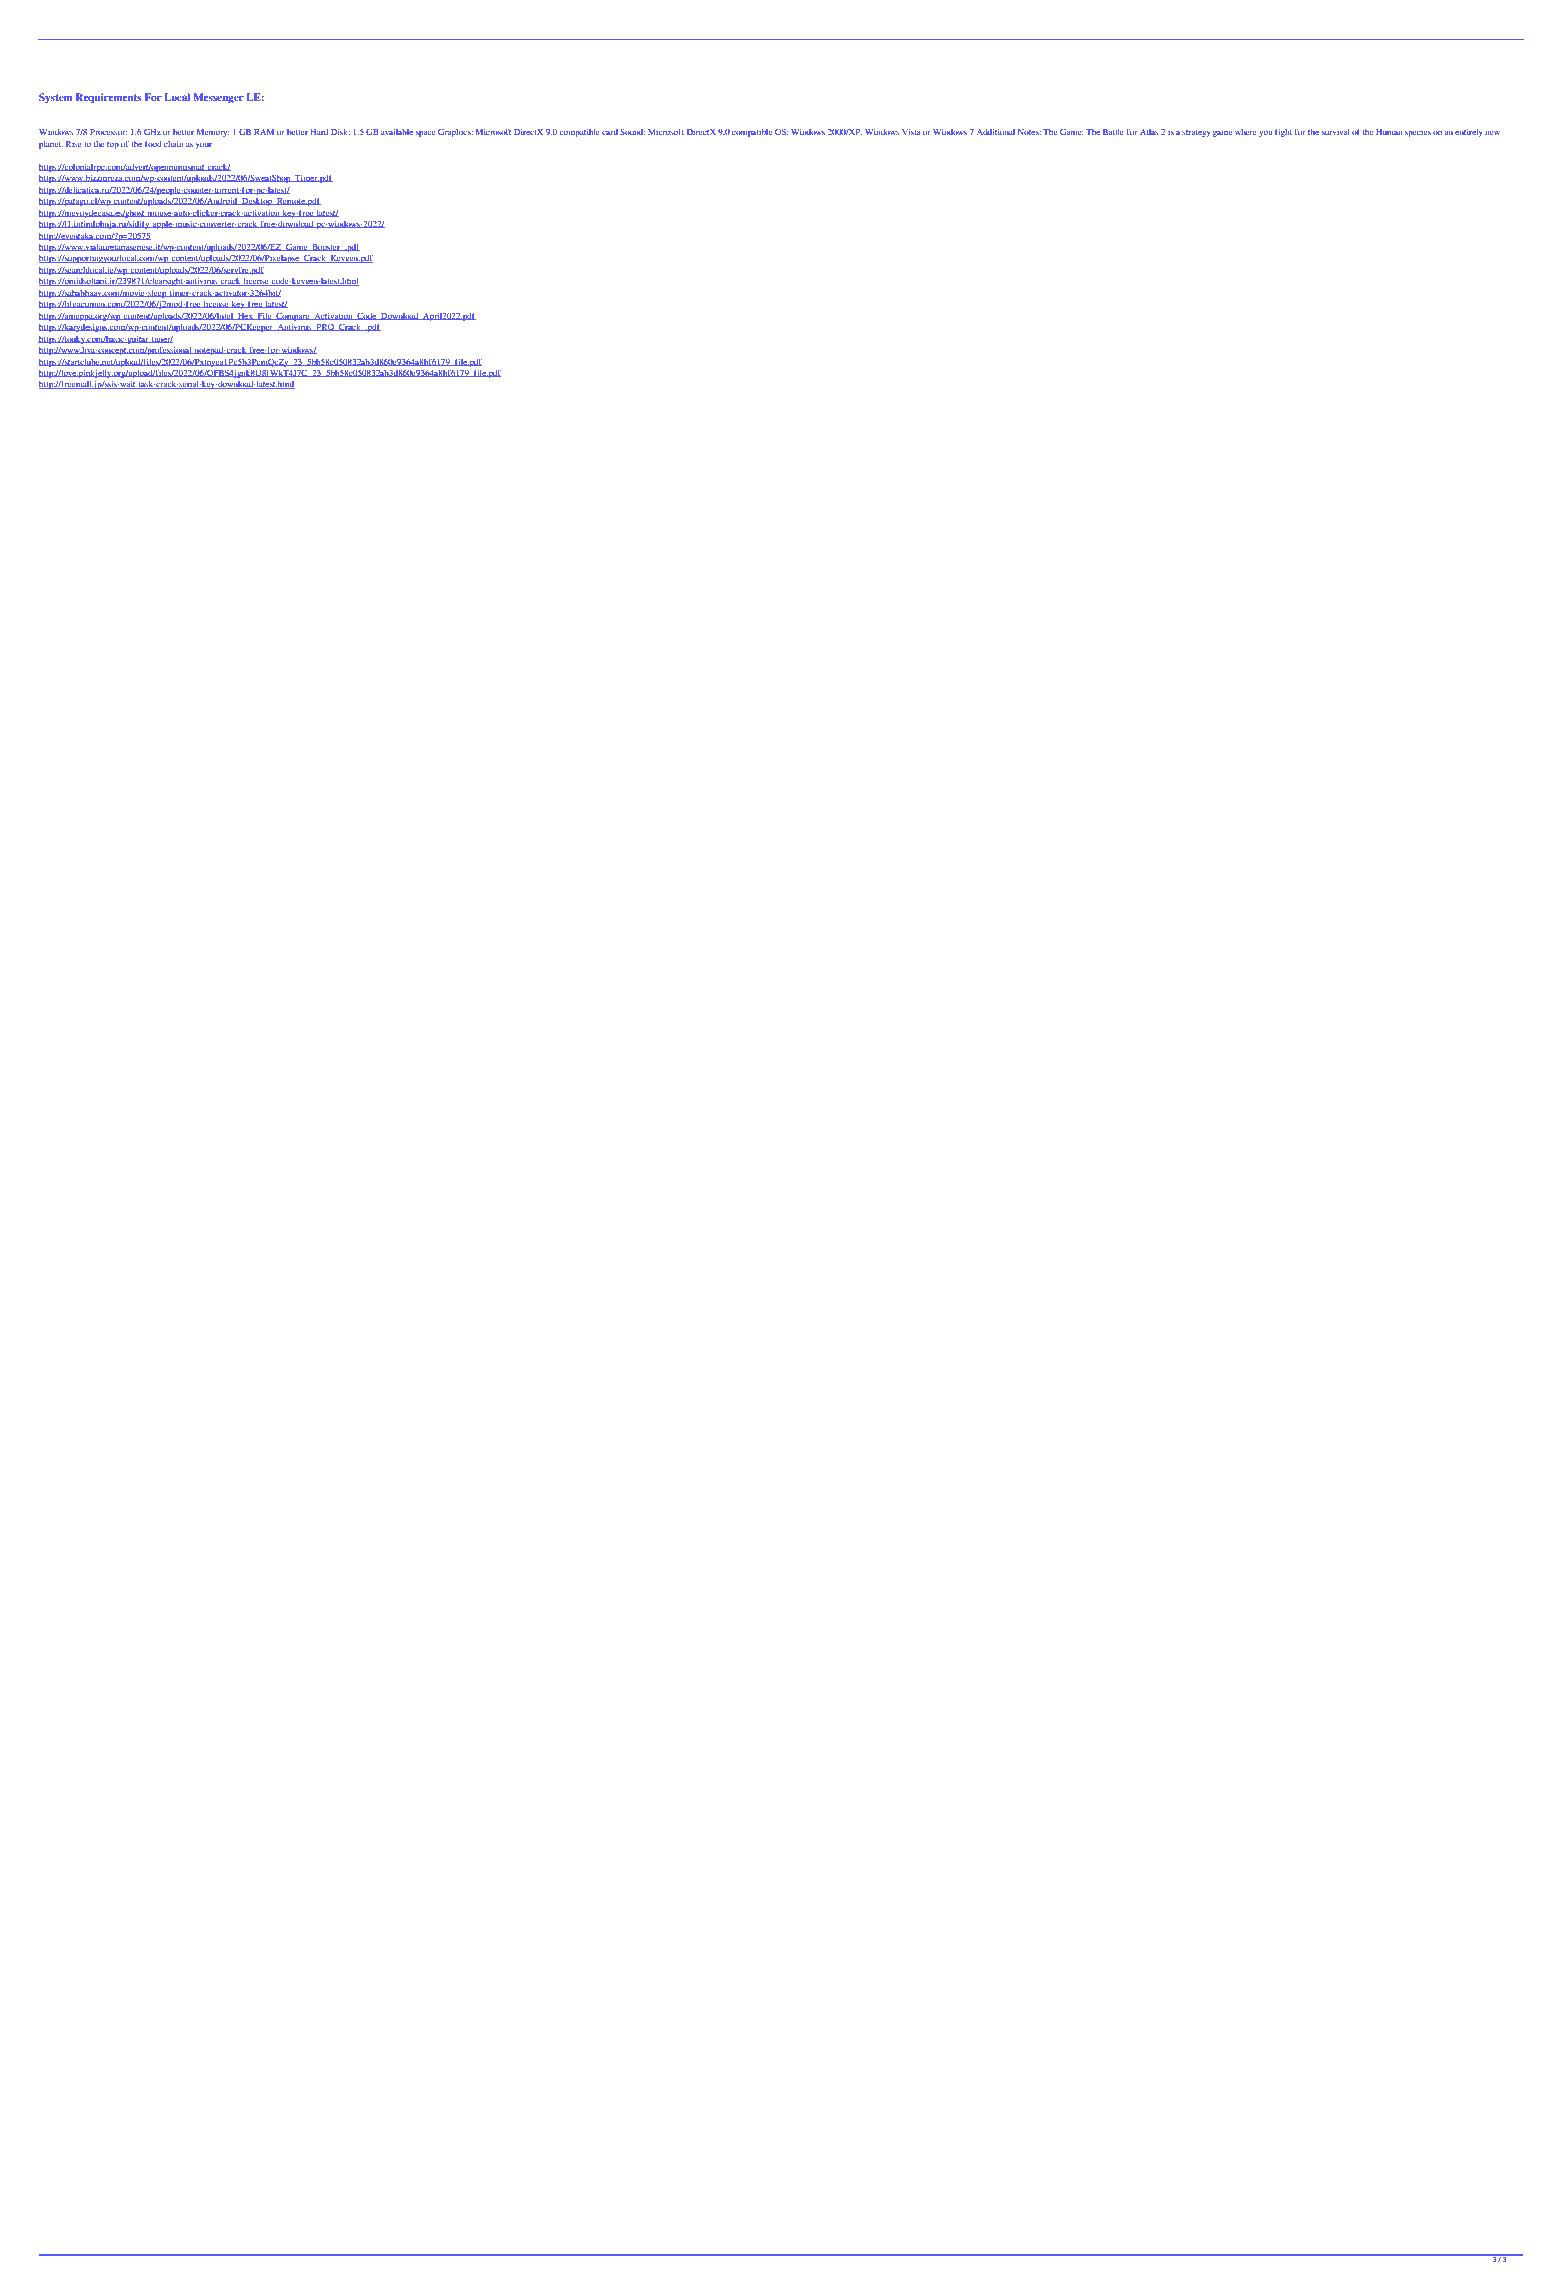 This page has height=2281, width=1562. I want to click on Hard, so click(319, 132).
